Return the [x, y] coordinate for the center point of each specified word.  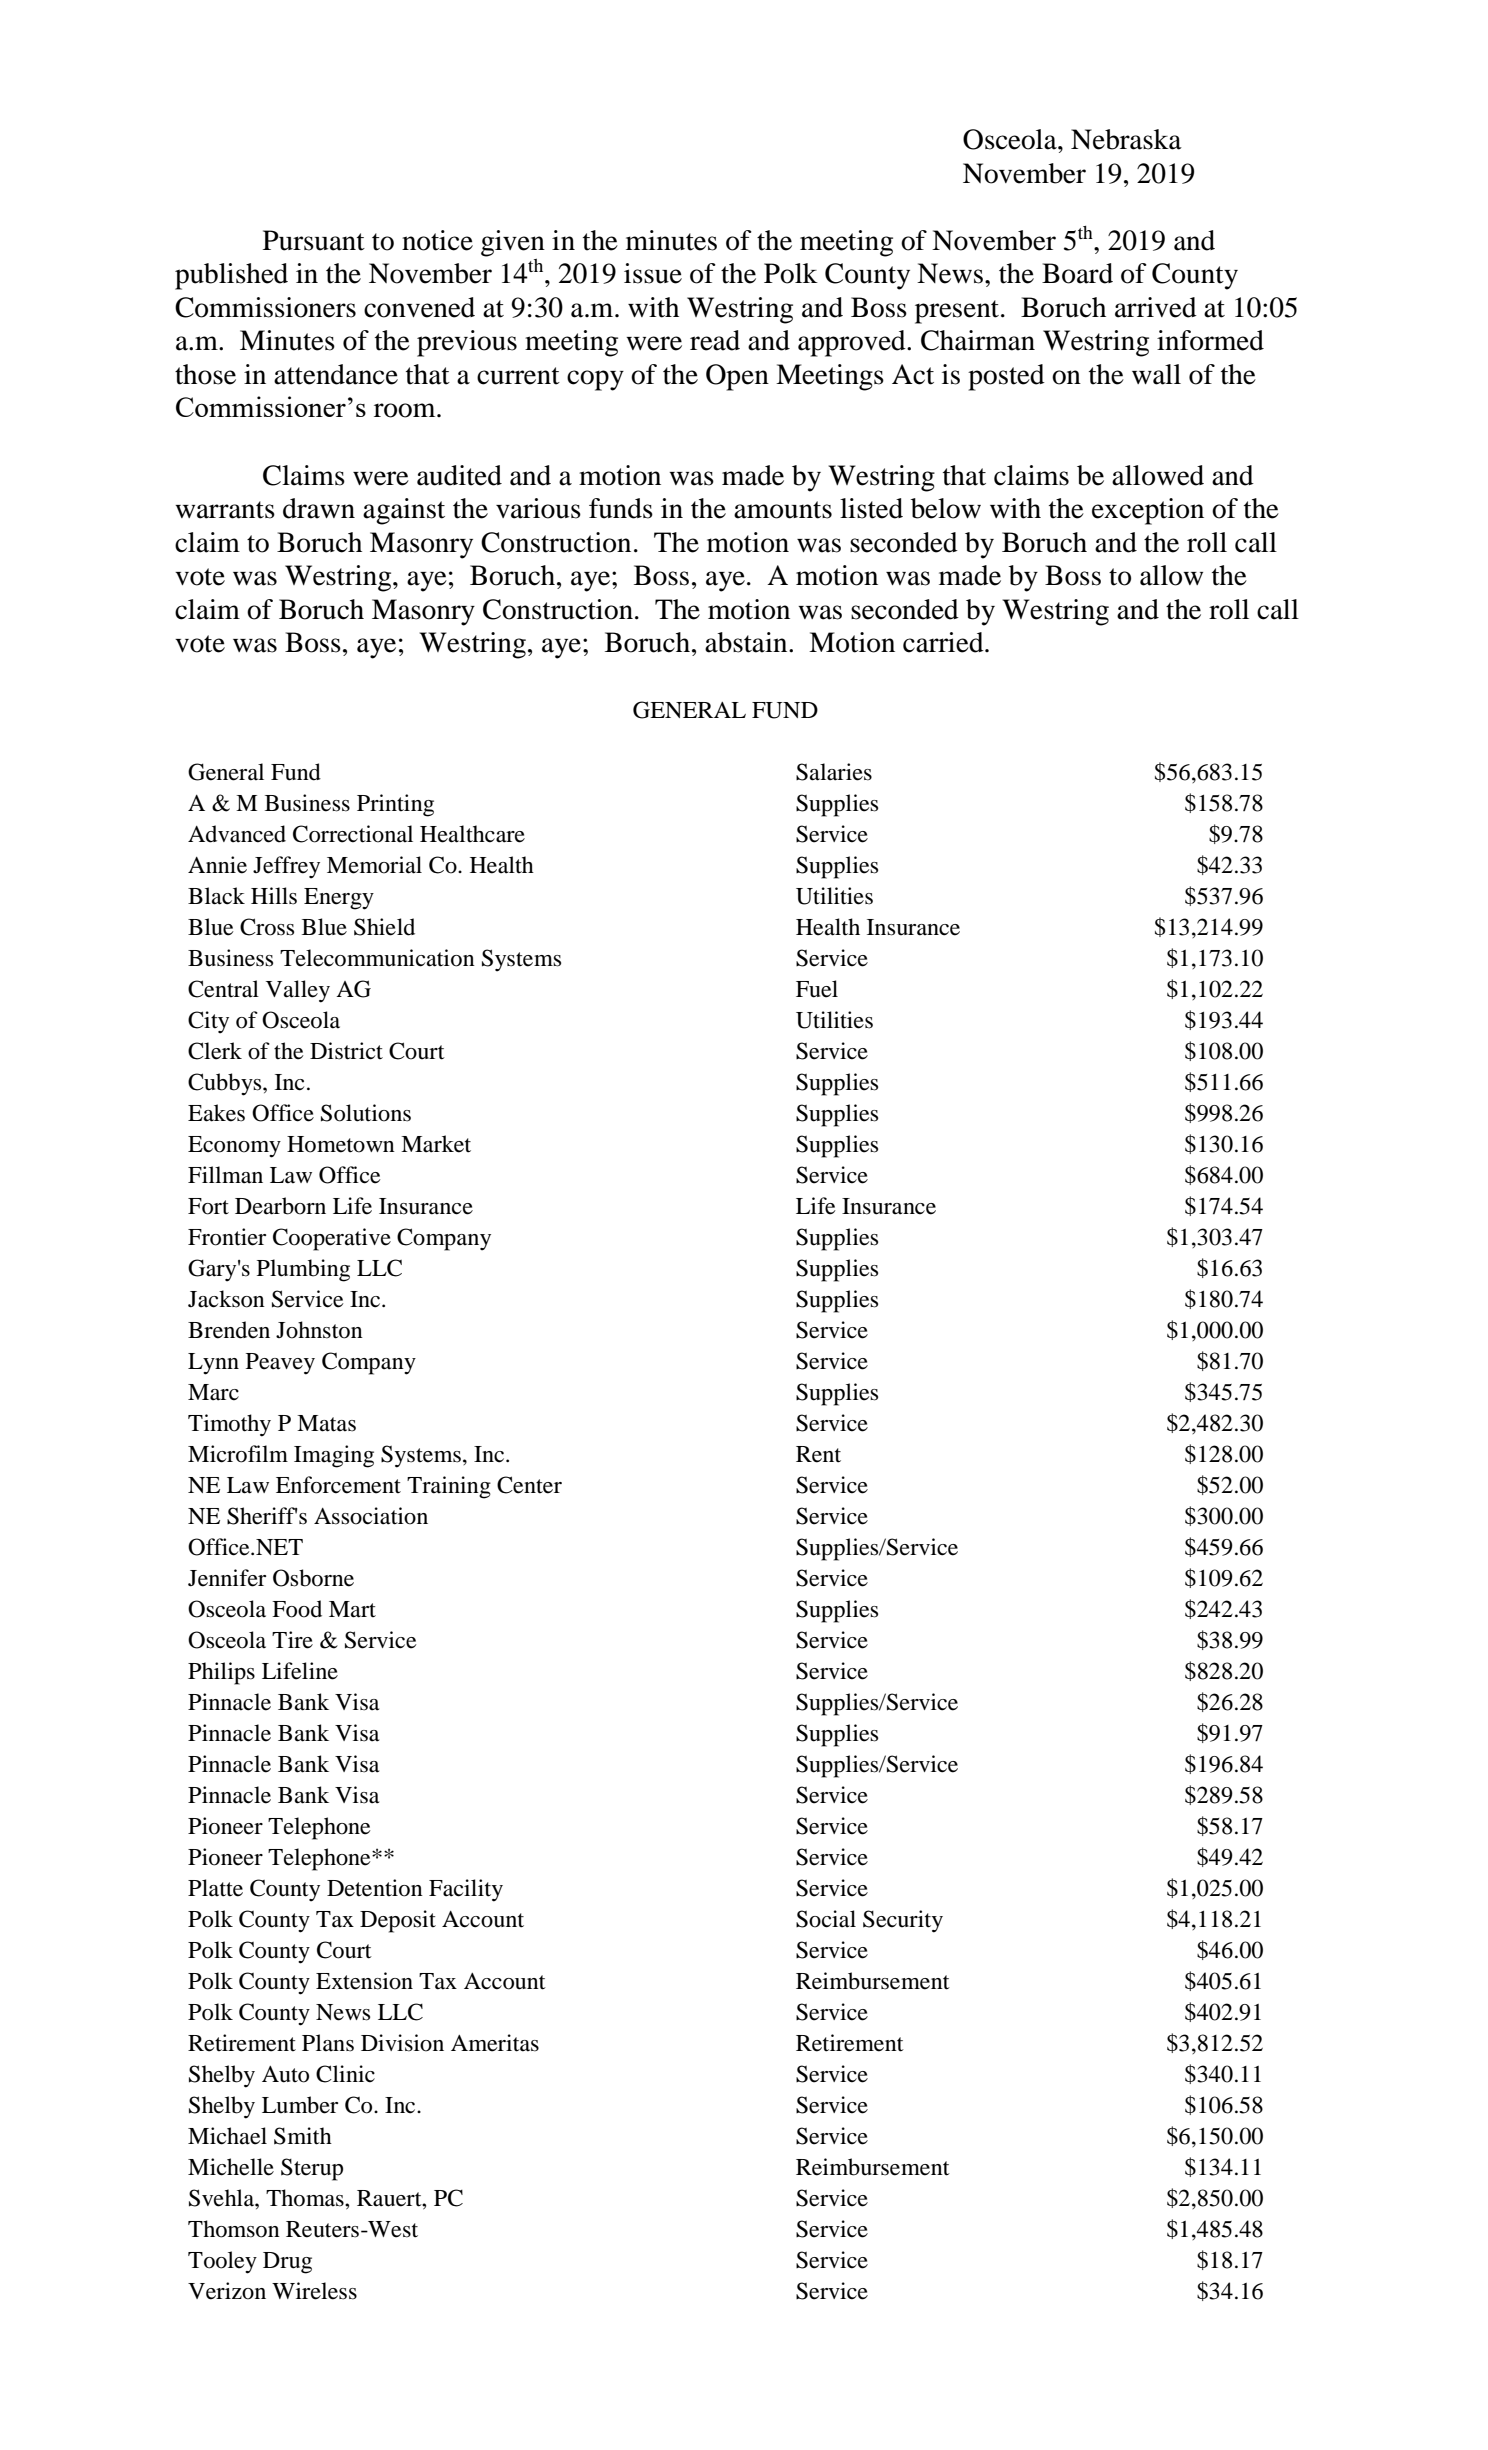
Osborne [313, 1578]
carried [944, 642]
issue [653, 273]
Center [529, 1485]
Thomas [306, 2198]
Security [903, 1921]
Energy [339, 899]
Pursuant [314, 240]
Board [1077, 273]
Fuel [817, 989]
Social [826, 1919]
